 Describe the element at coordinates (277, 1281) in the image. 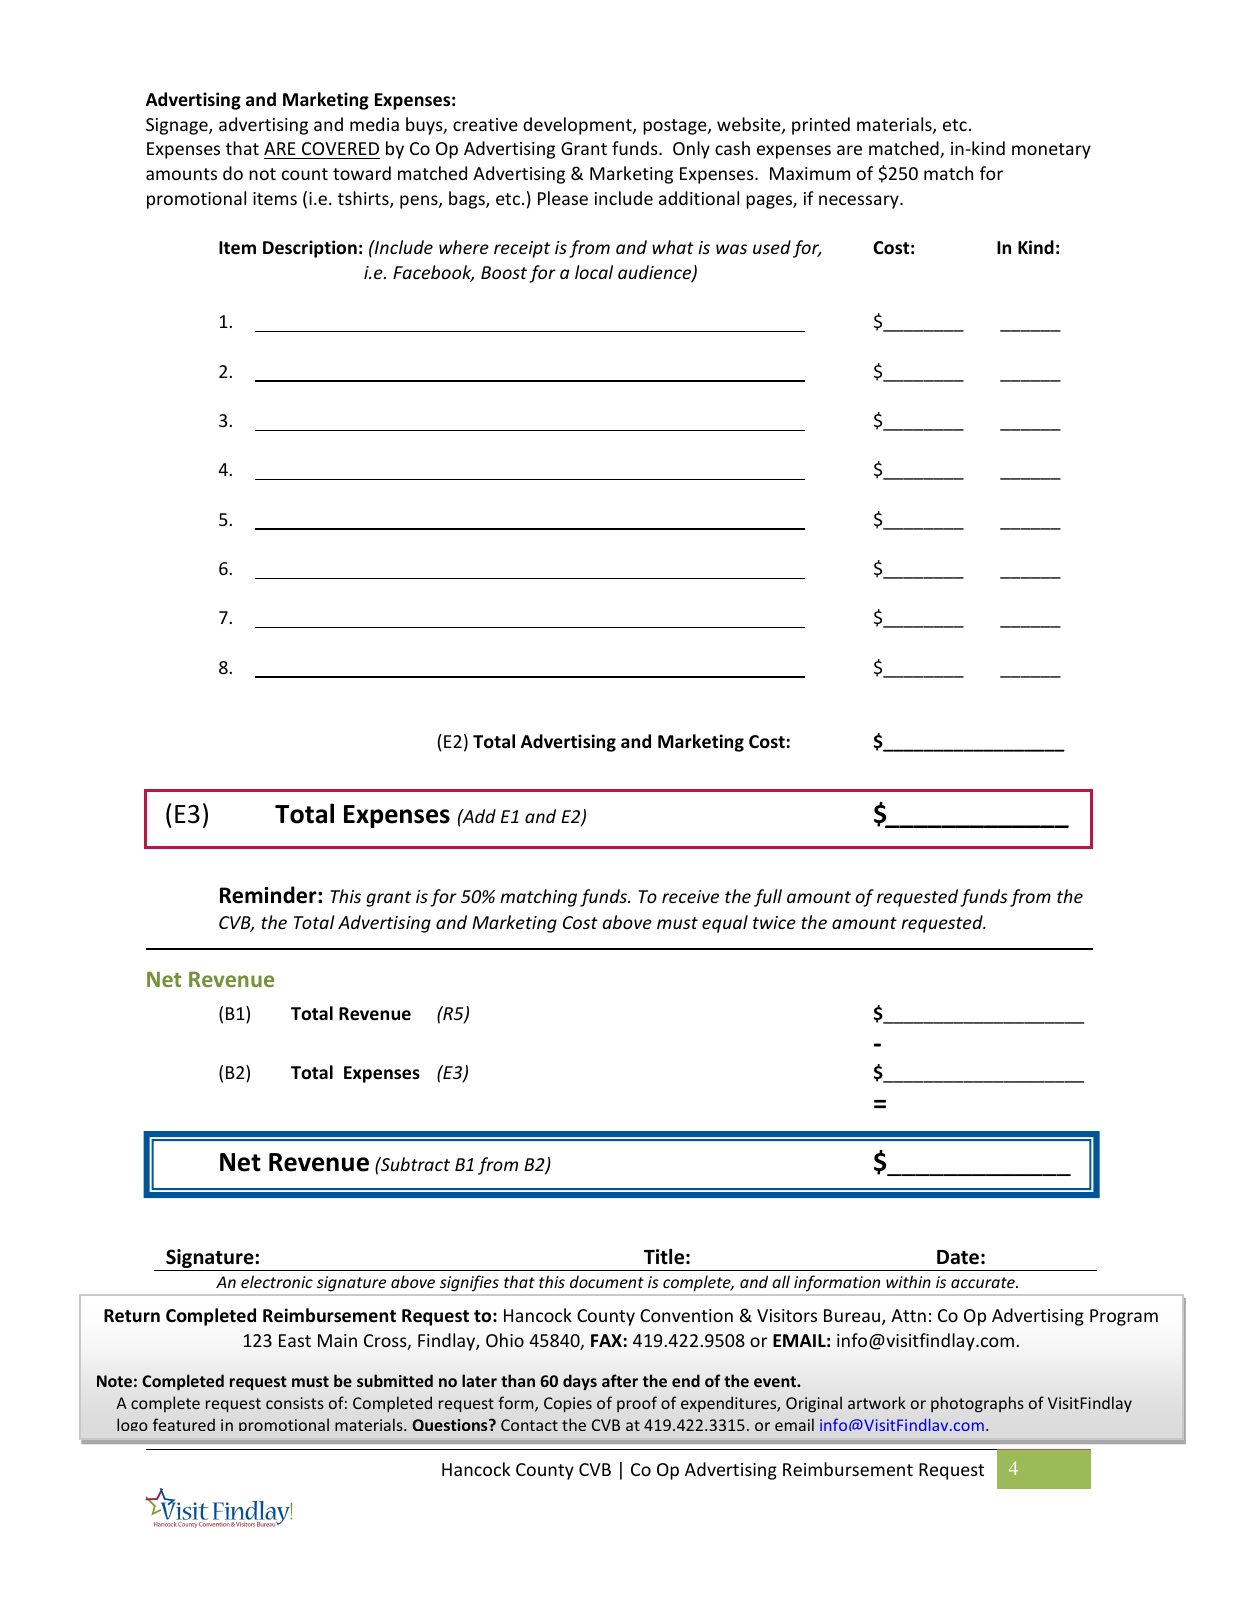

I see `electronic` at that location.
